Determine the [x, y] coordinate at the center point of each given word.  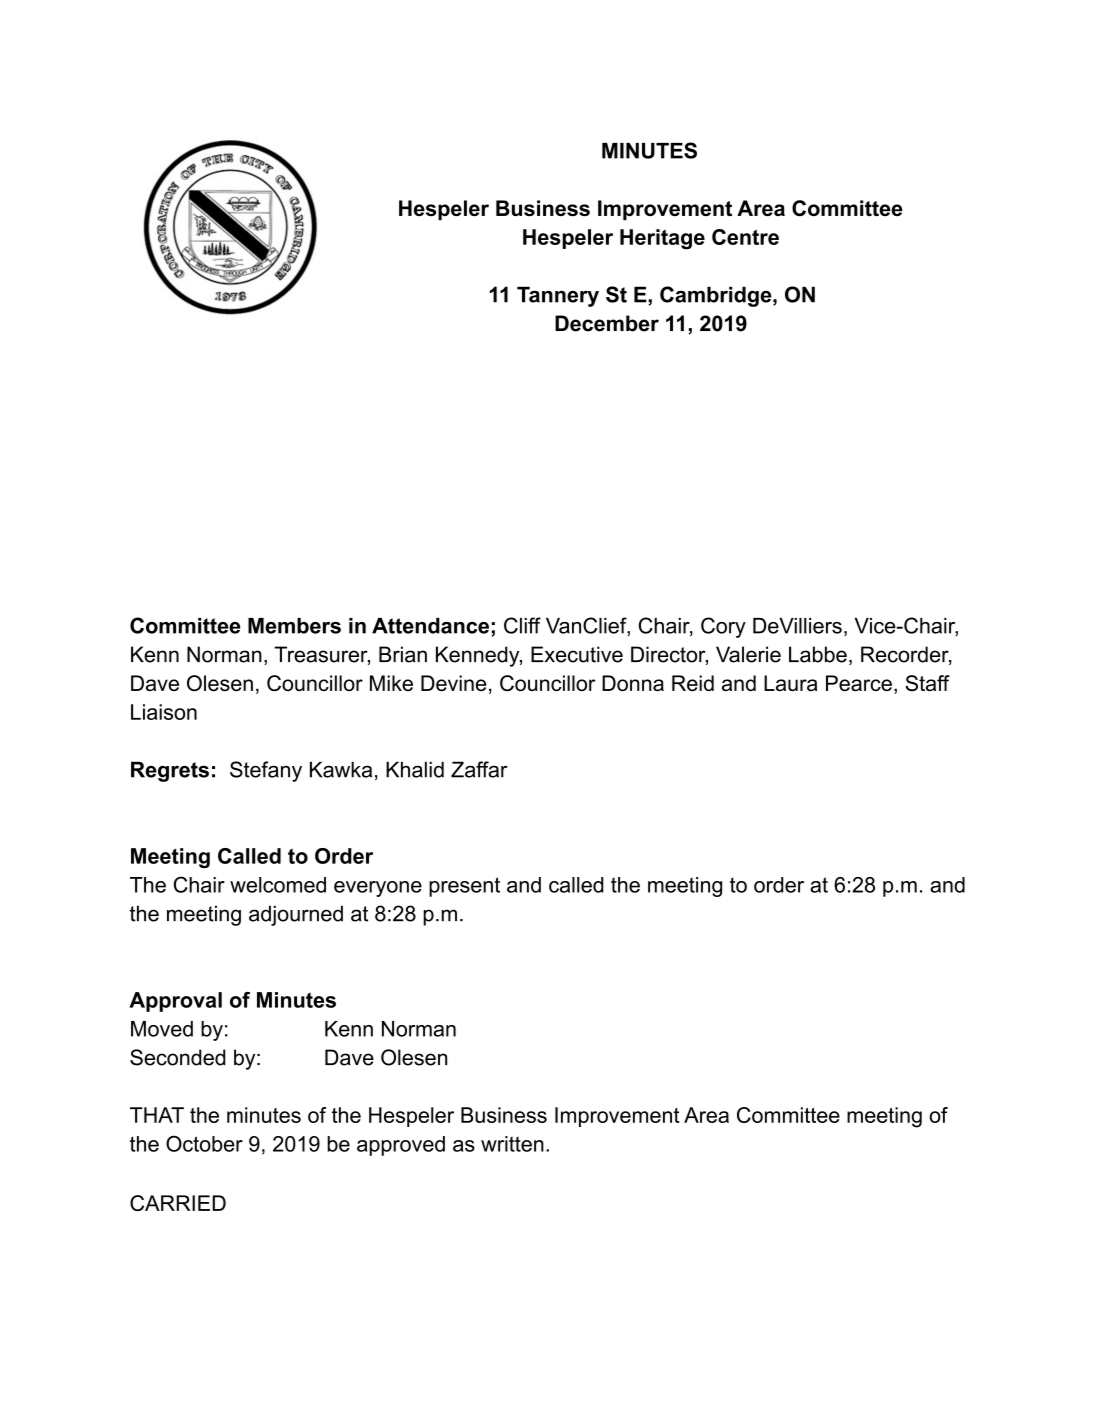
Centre [745, 237]
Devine [453, 683]
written [512, 1144]
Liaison [164, 712]
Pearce [859, 683]
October [204, 1143]
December [607, 323]
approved [401, 1146]
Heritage [662, 239]
